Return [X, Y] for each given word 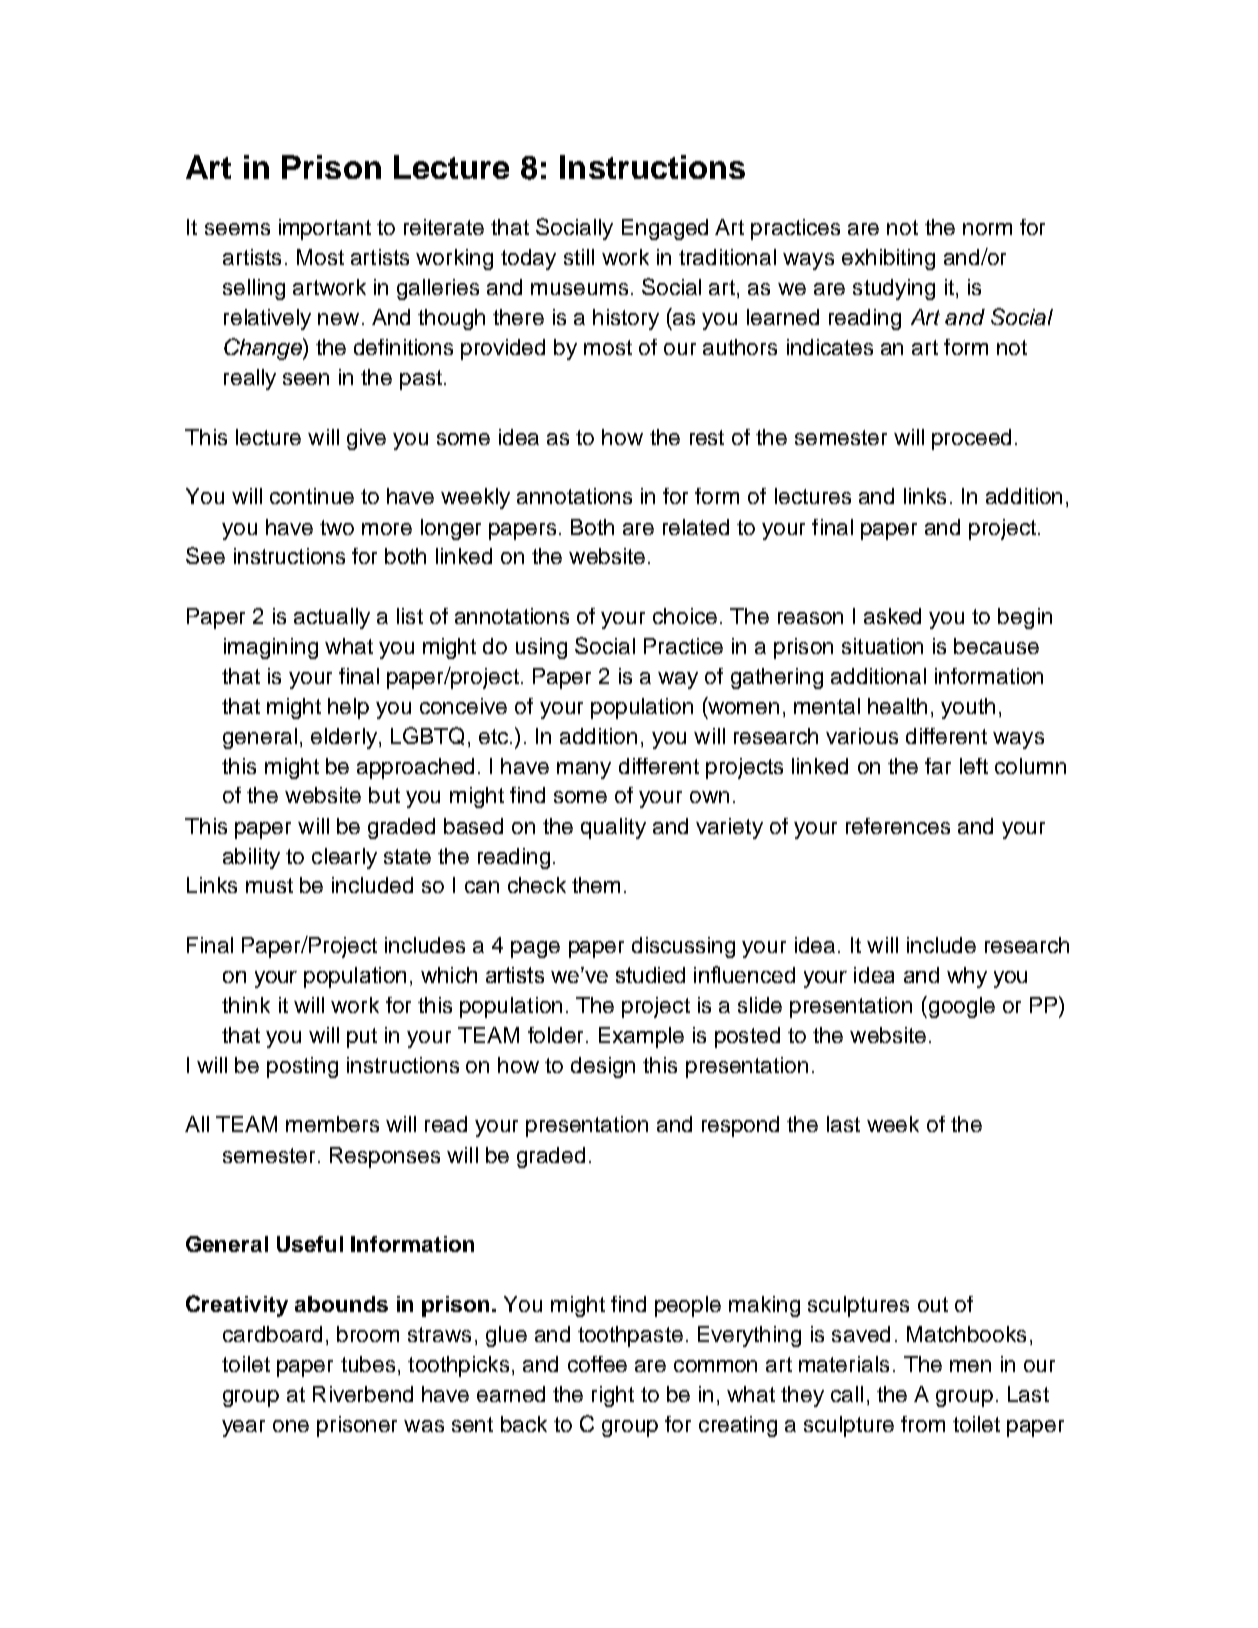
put [362, 1038]
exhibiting [888, 259]
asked [892, 616]
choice [685, 616]
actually [332, 618]
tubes [368, 1364]
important [325, 229]
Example [641, 1037]
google [962, 1007]
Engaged [665, 229]
